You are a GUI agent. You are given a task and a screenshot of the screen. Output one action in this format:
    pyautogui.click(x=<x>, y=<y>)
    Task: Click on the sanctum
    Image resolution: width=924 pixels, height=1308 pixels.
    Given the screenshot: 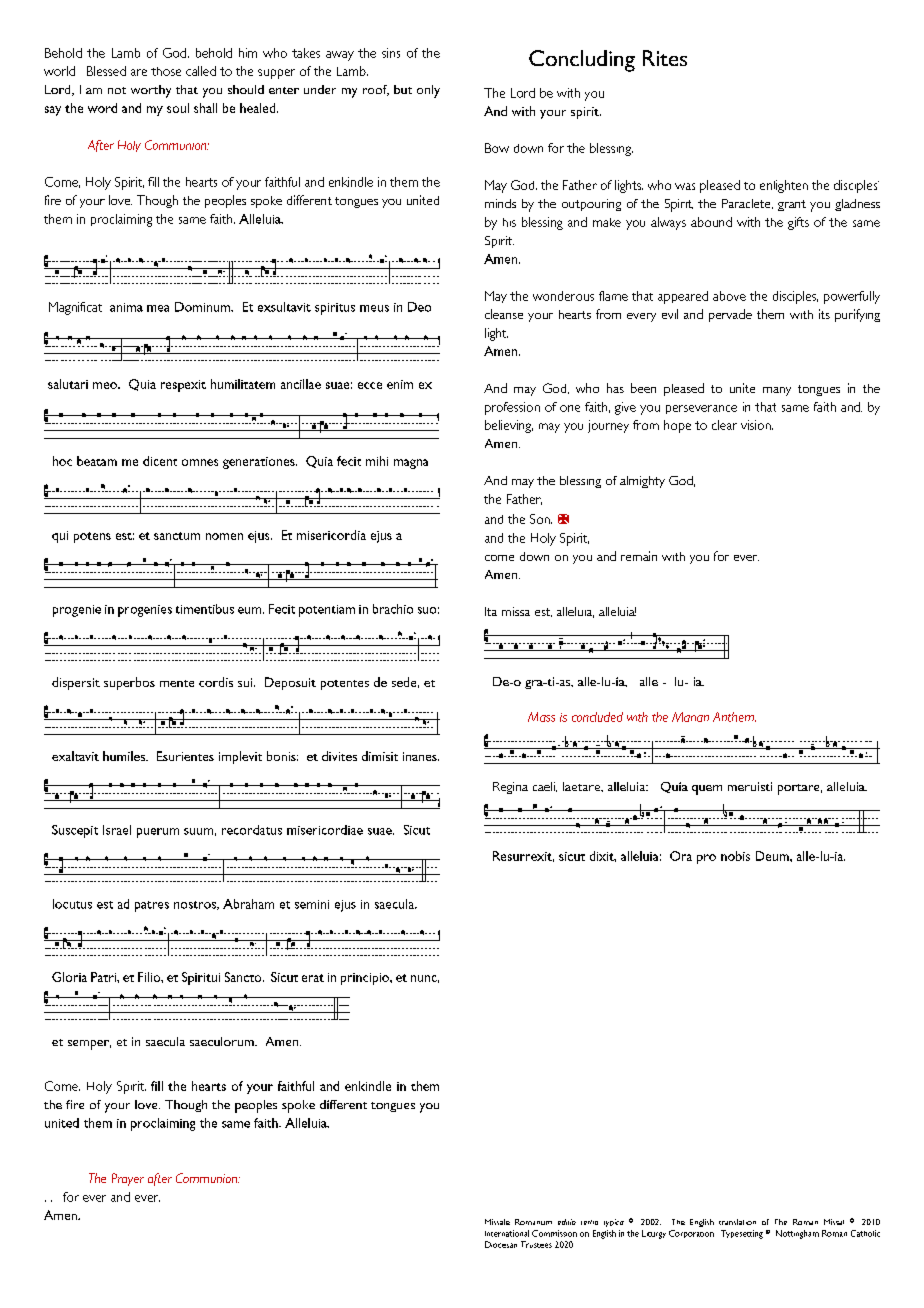 What is the action you would take?
    pyautogui.click(x=177, y=536)
